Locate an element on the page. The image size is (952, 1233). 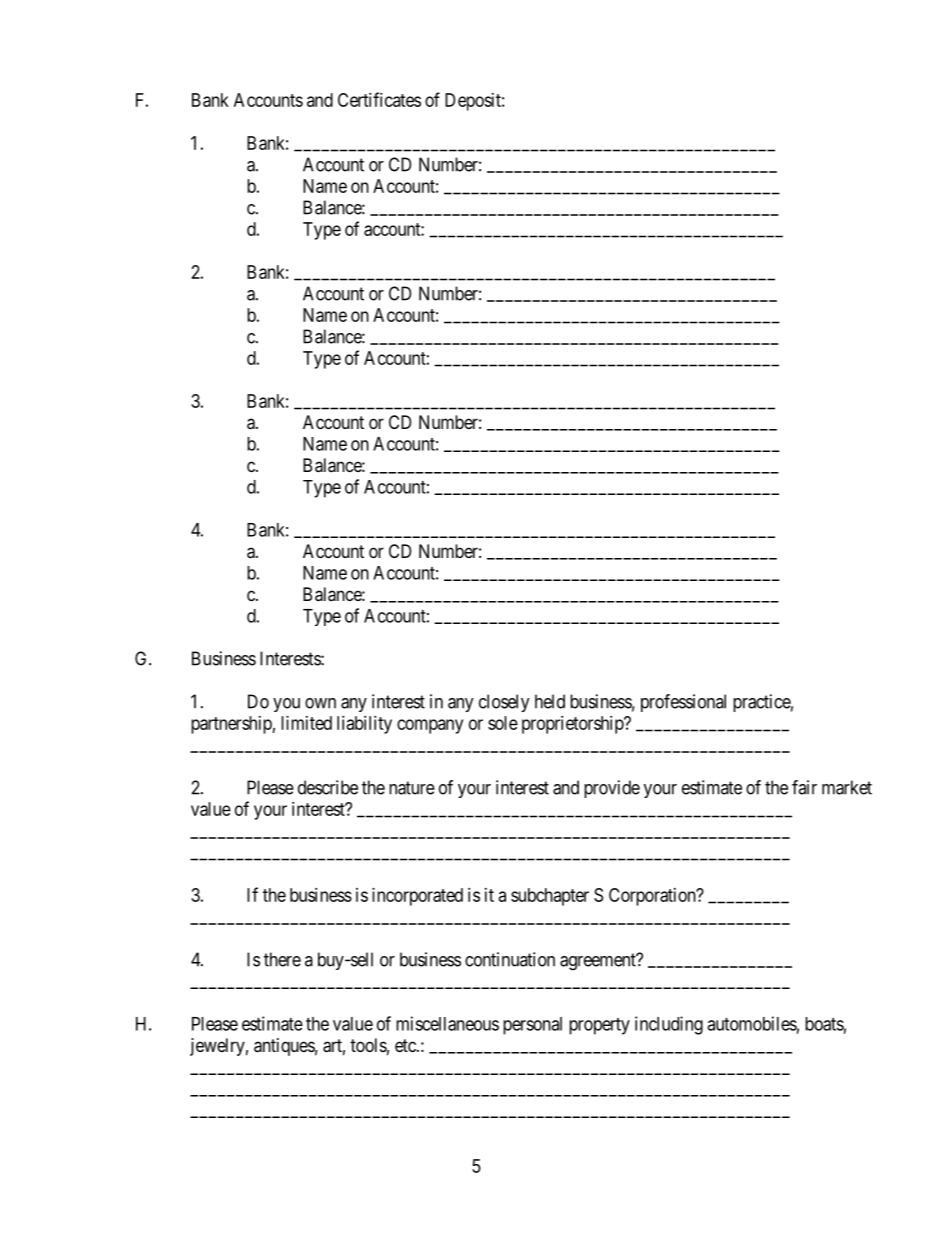
market is located at coordinates (847, 787).
